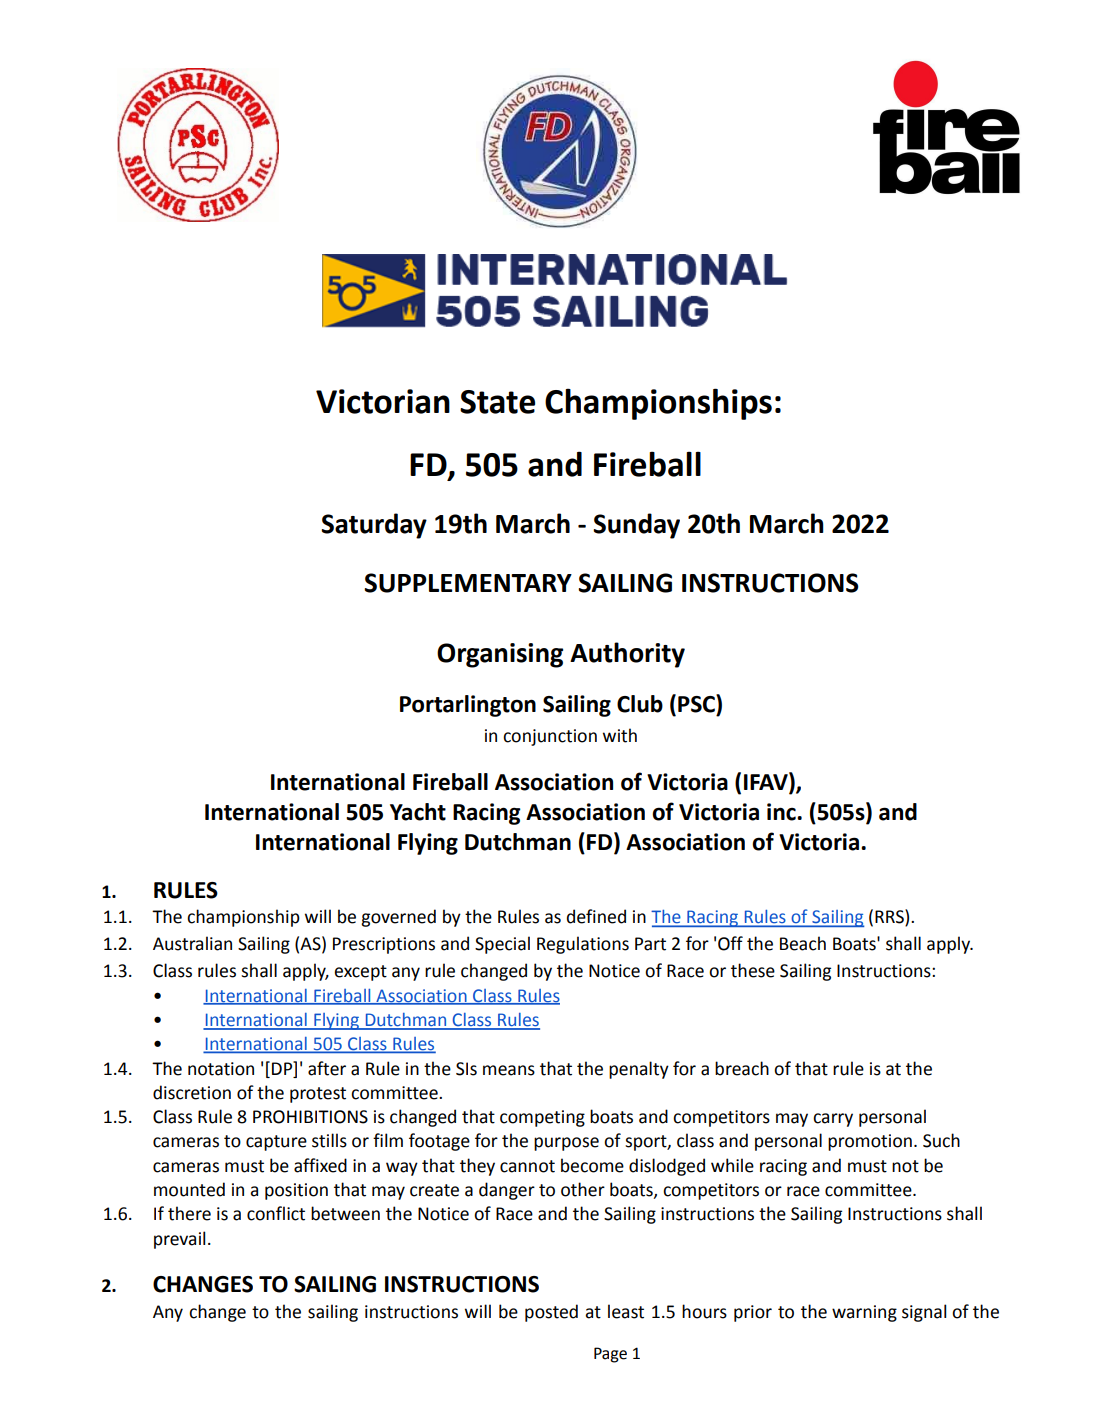 Image resolution: width=1102 pixels, height=1426 pixels. What do you see at coordinates (310, 1117) in the page?
I see `PROHIBITIONS` at bounding box center [310, 1117].
